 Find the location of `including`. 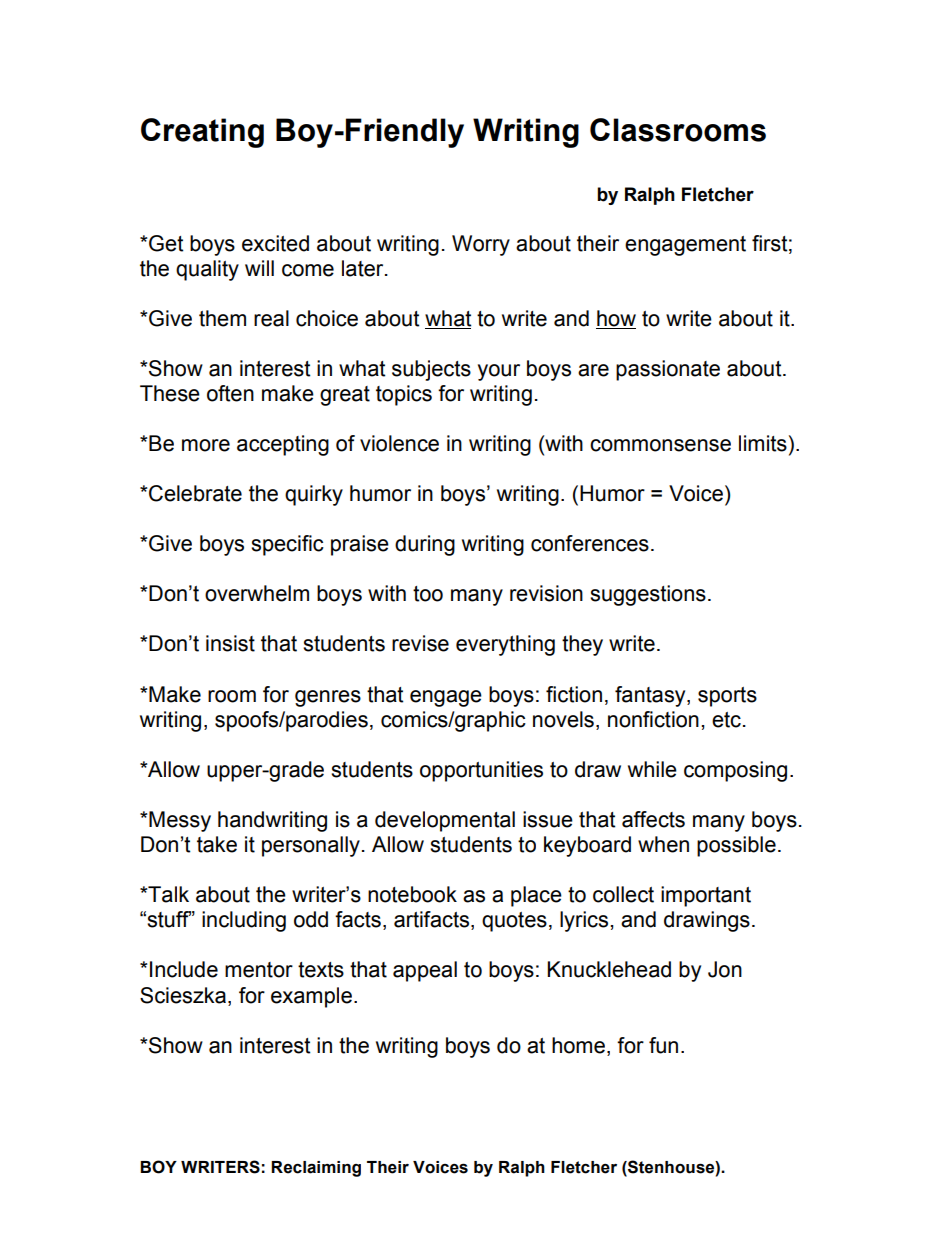

including is located at coordinates (244, 921).
